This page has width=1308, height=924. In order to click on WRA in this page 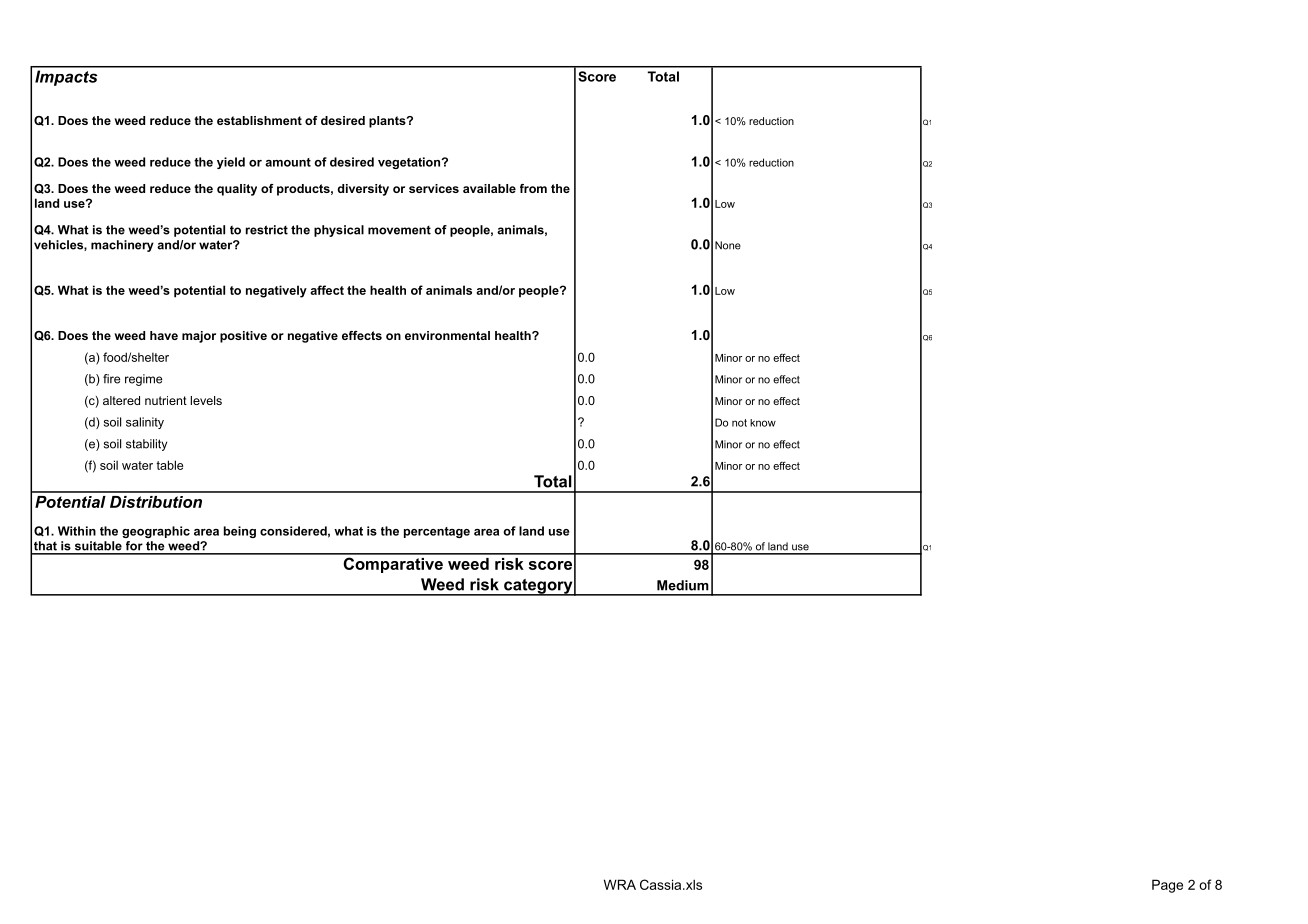, I will do `click(620, 884)`.
